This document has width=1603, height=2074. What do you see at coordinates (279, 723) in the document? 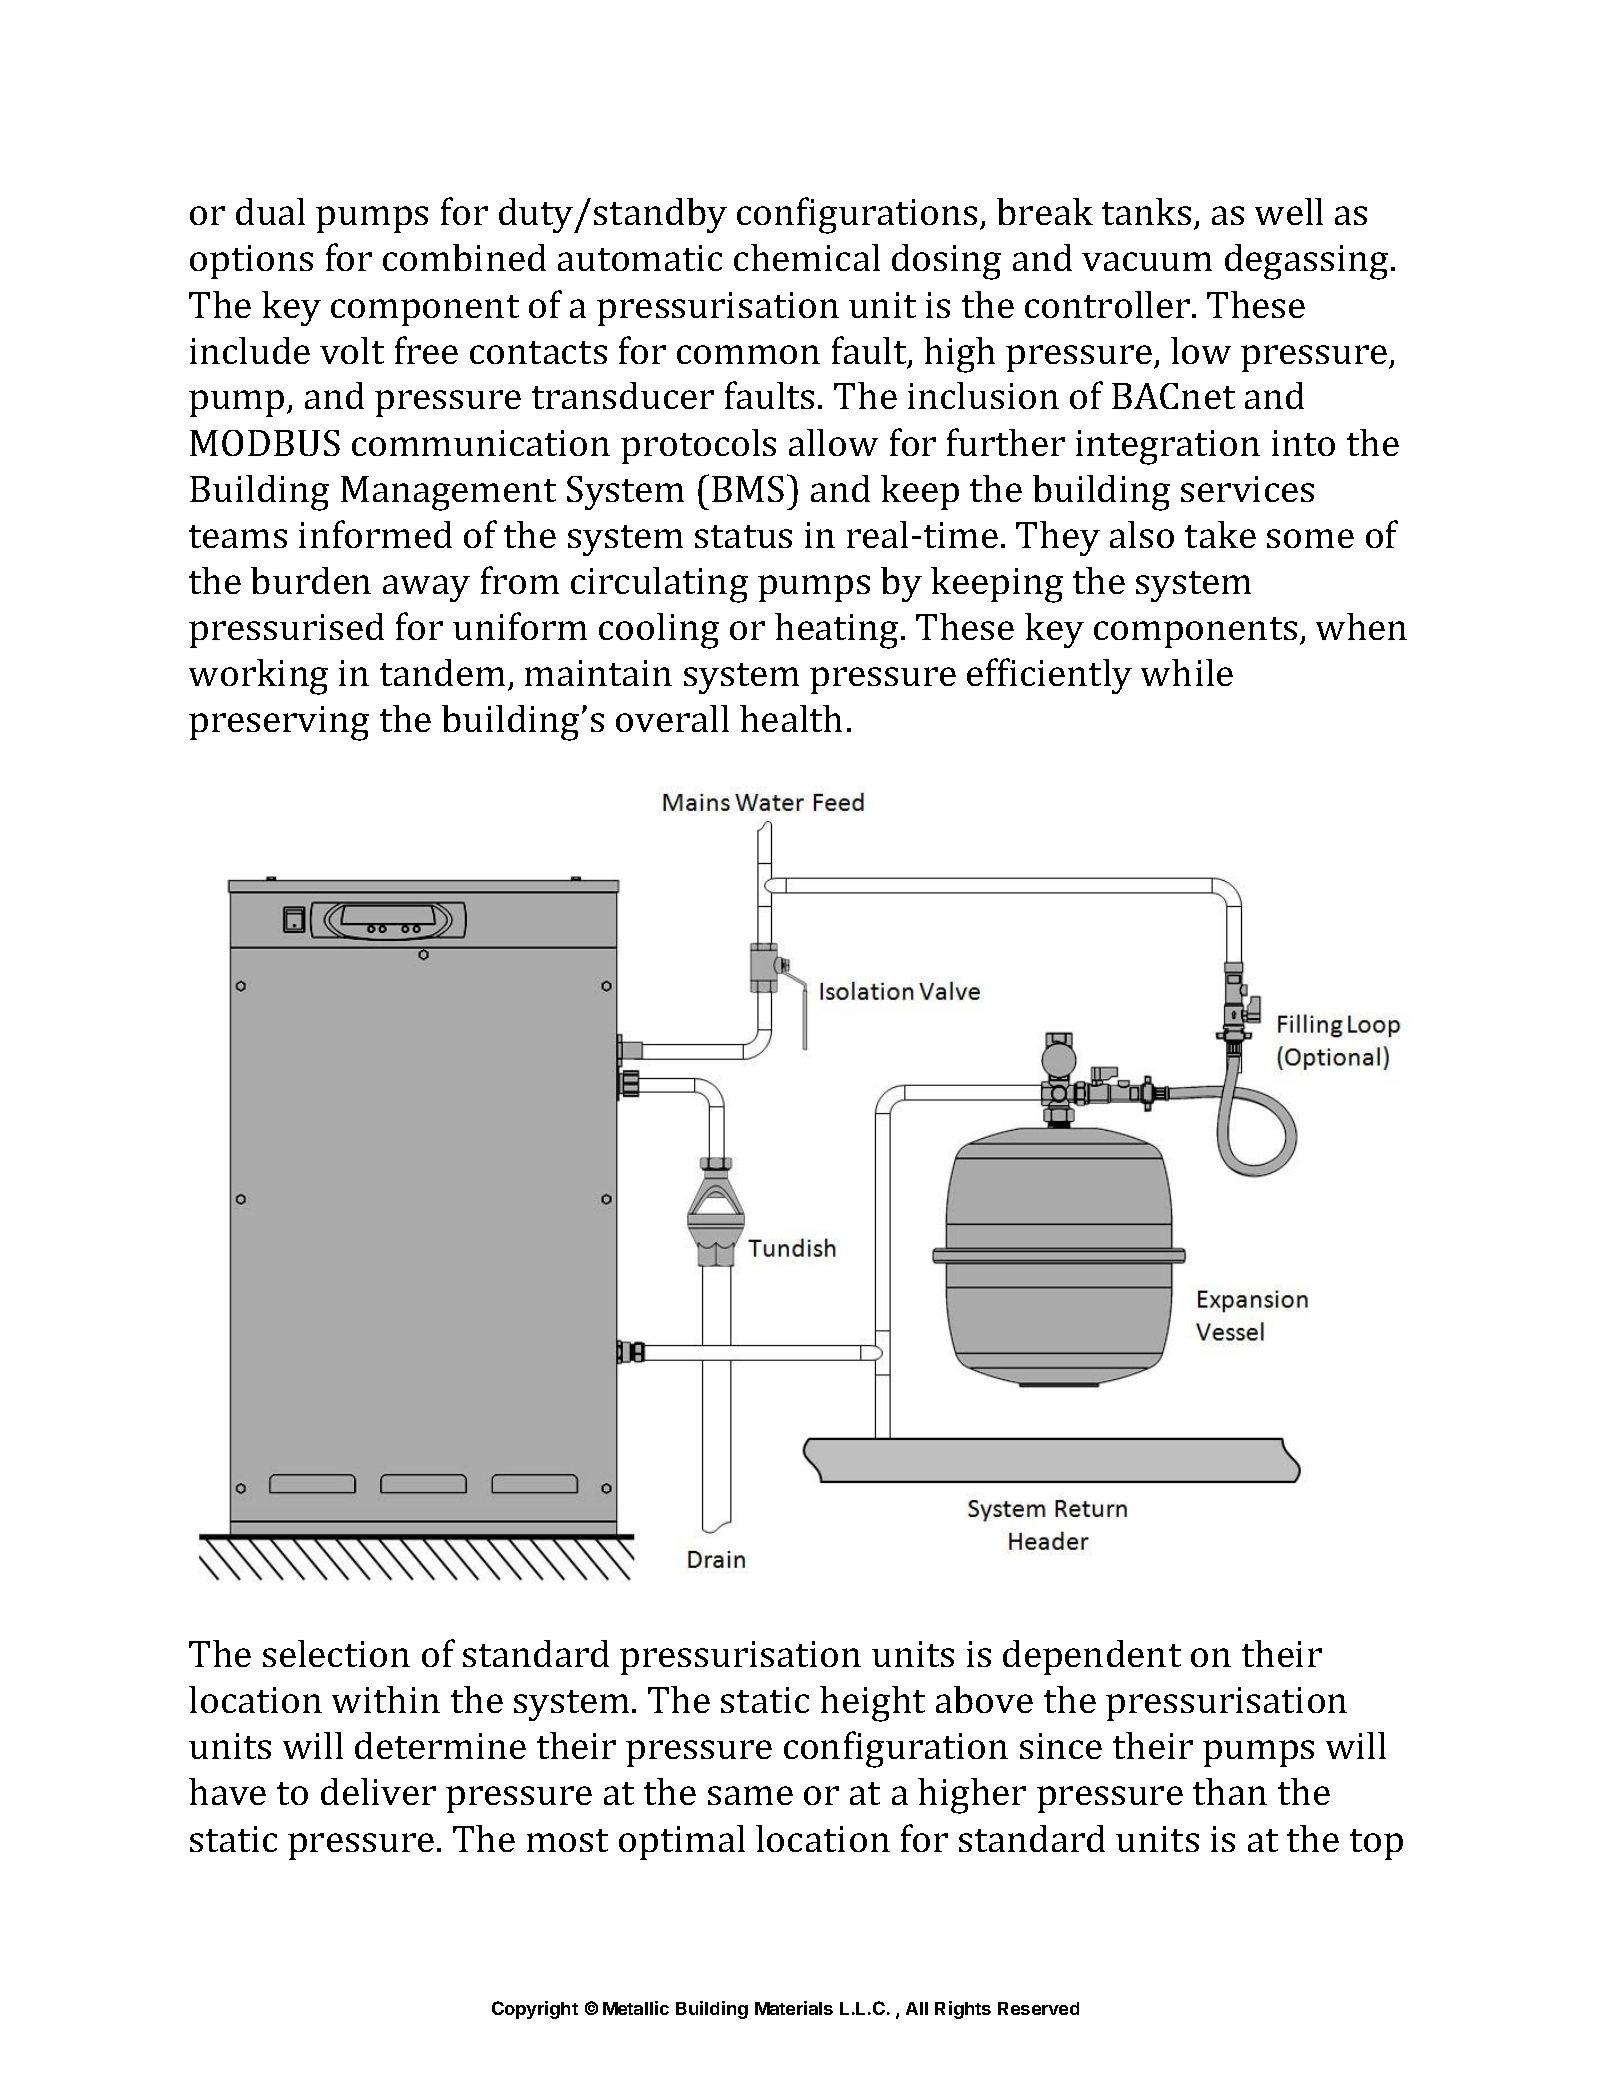
I see `preserving` at bounding box center [279, 723].
